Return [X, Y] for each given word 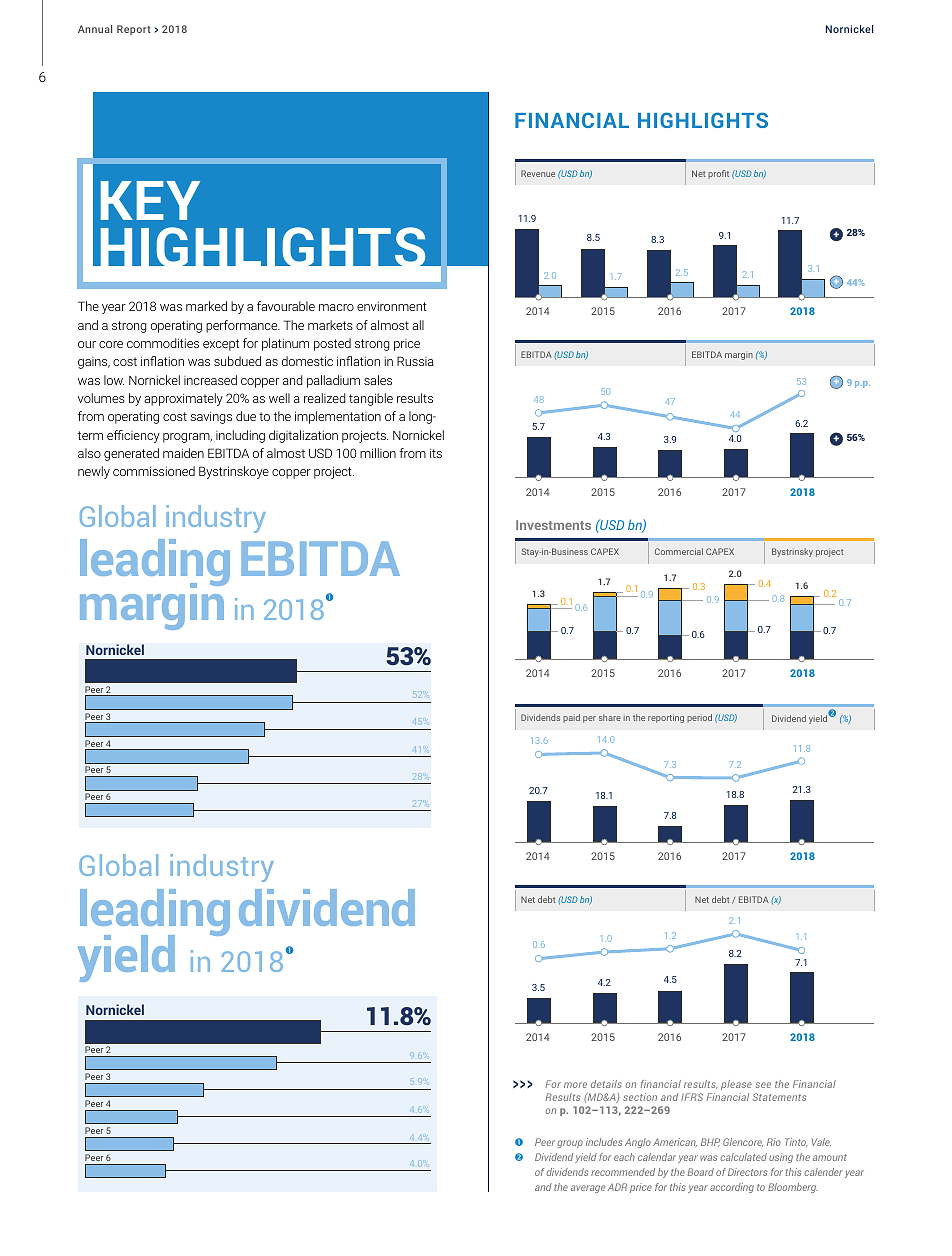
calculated [743, 1157]
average [588, 1189]
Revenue [538, 173]
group [570, 1144]
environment [392, 306]
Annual [95, 29]
